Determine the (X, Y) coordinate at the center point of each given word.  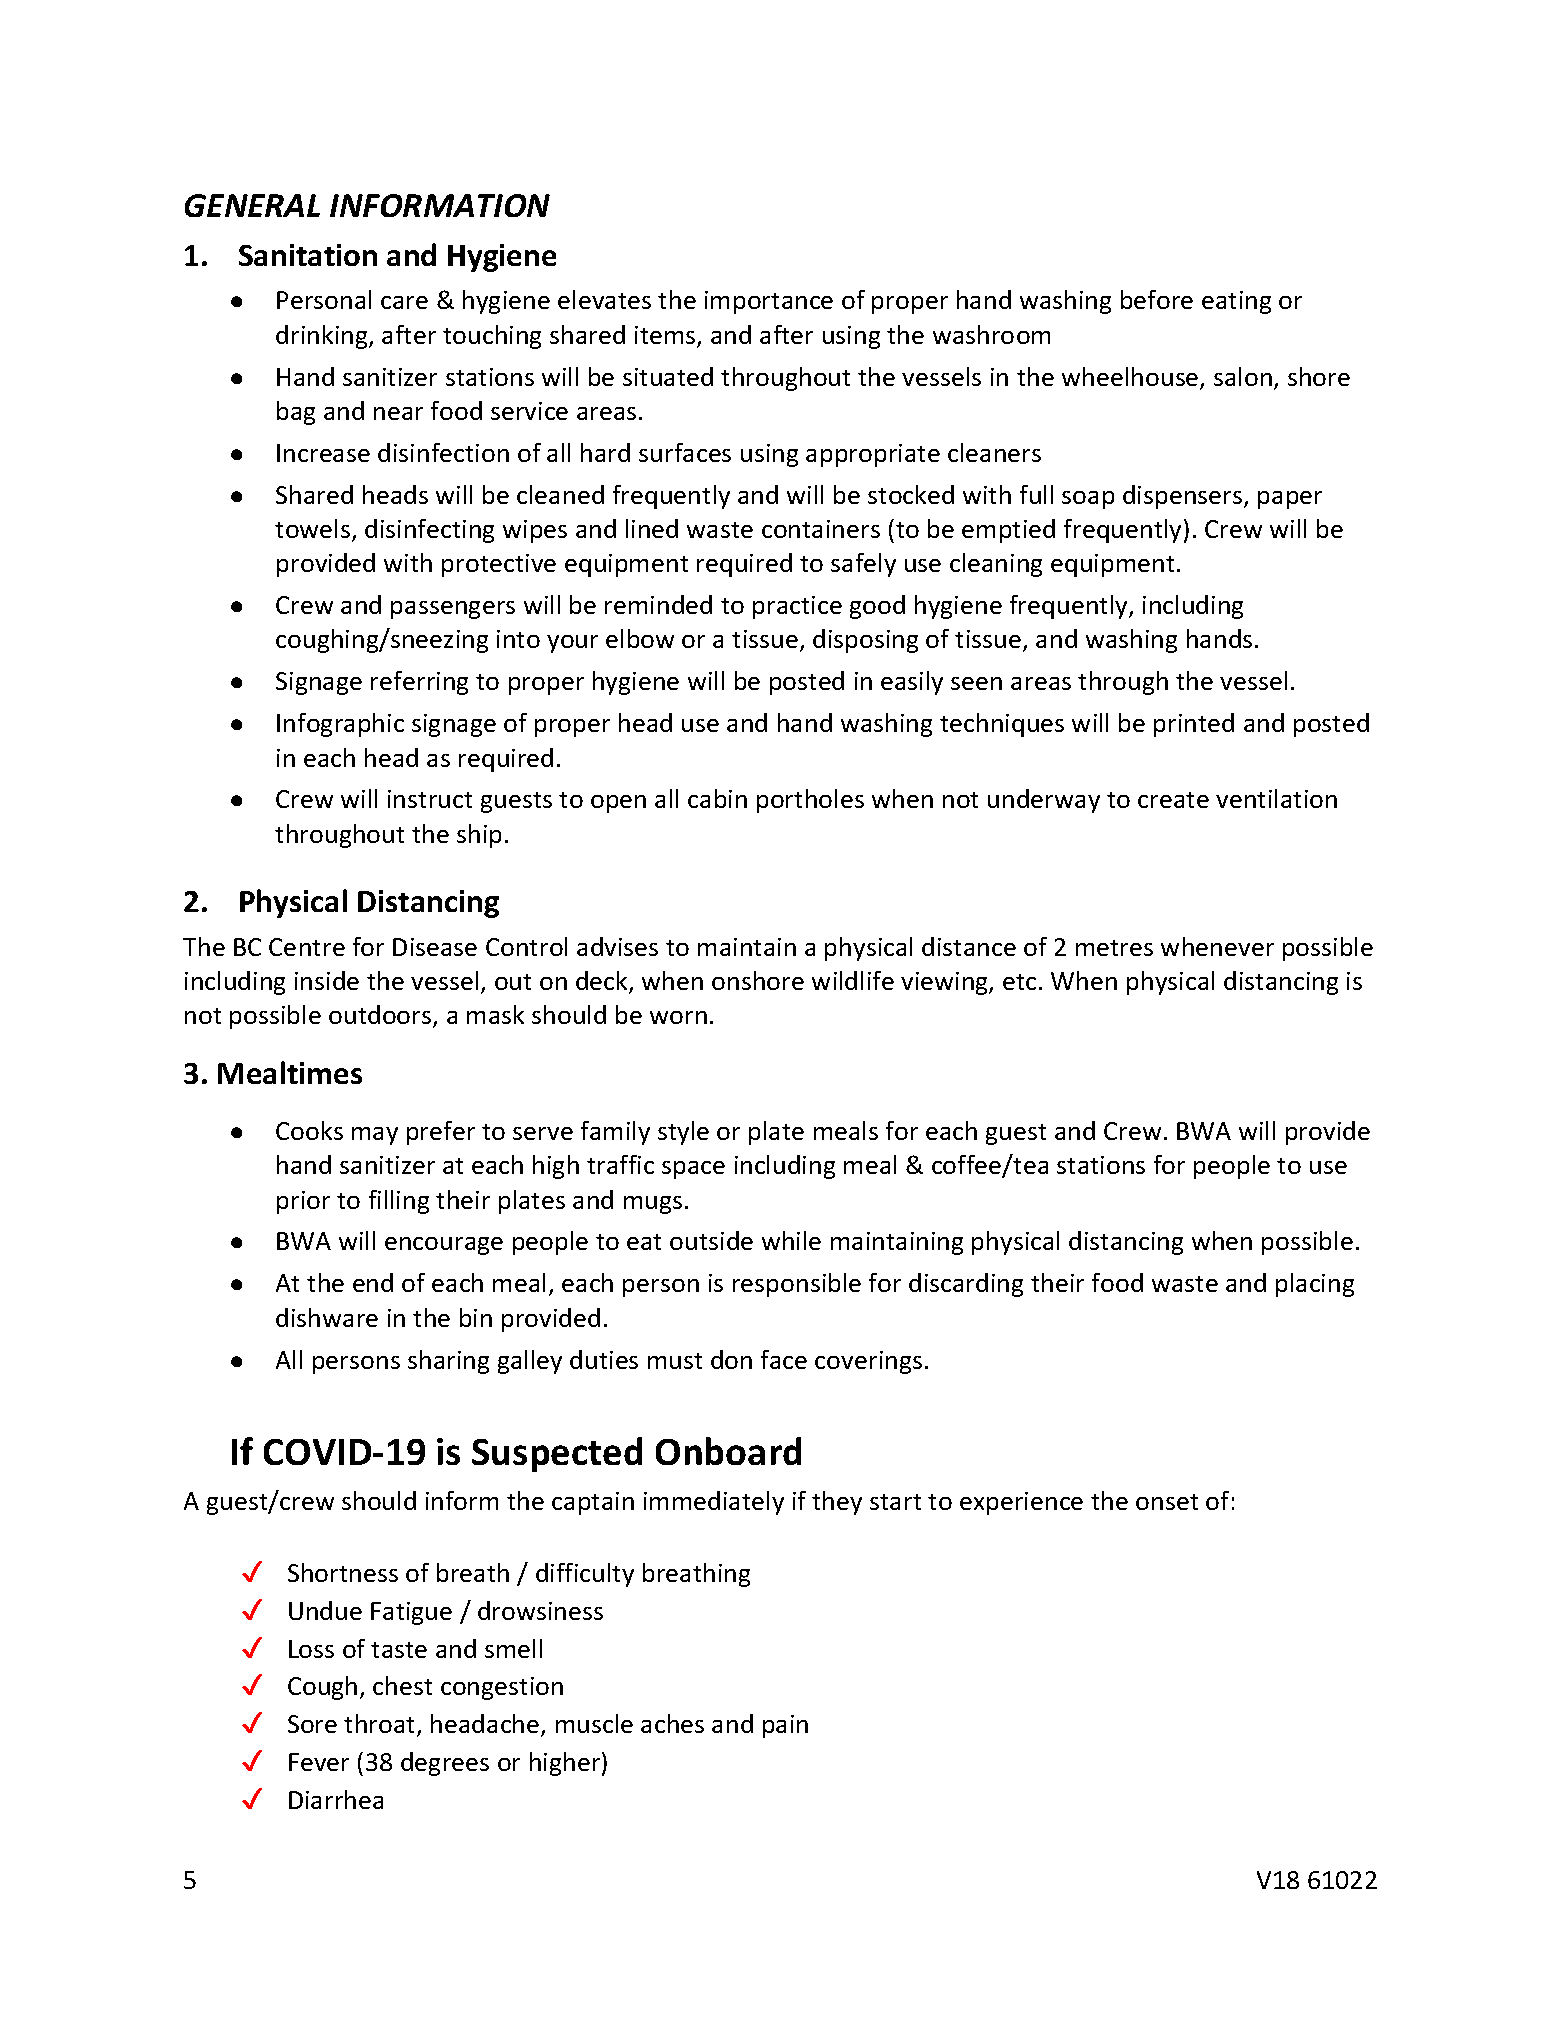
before (1157, 299)
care (404, 302)
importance (769, 302)
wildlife (853, 980)
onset (1167, 1502)
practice (797, 607)
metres (1114, 948)
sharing (448, 1362)
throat (381, 1725)
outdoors (381, 1016)
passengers (453, 610)
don (731, 1359)
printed (1194, 725)
